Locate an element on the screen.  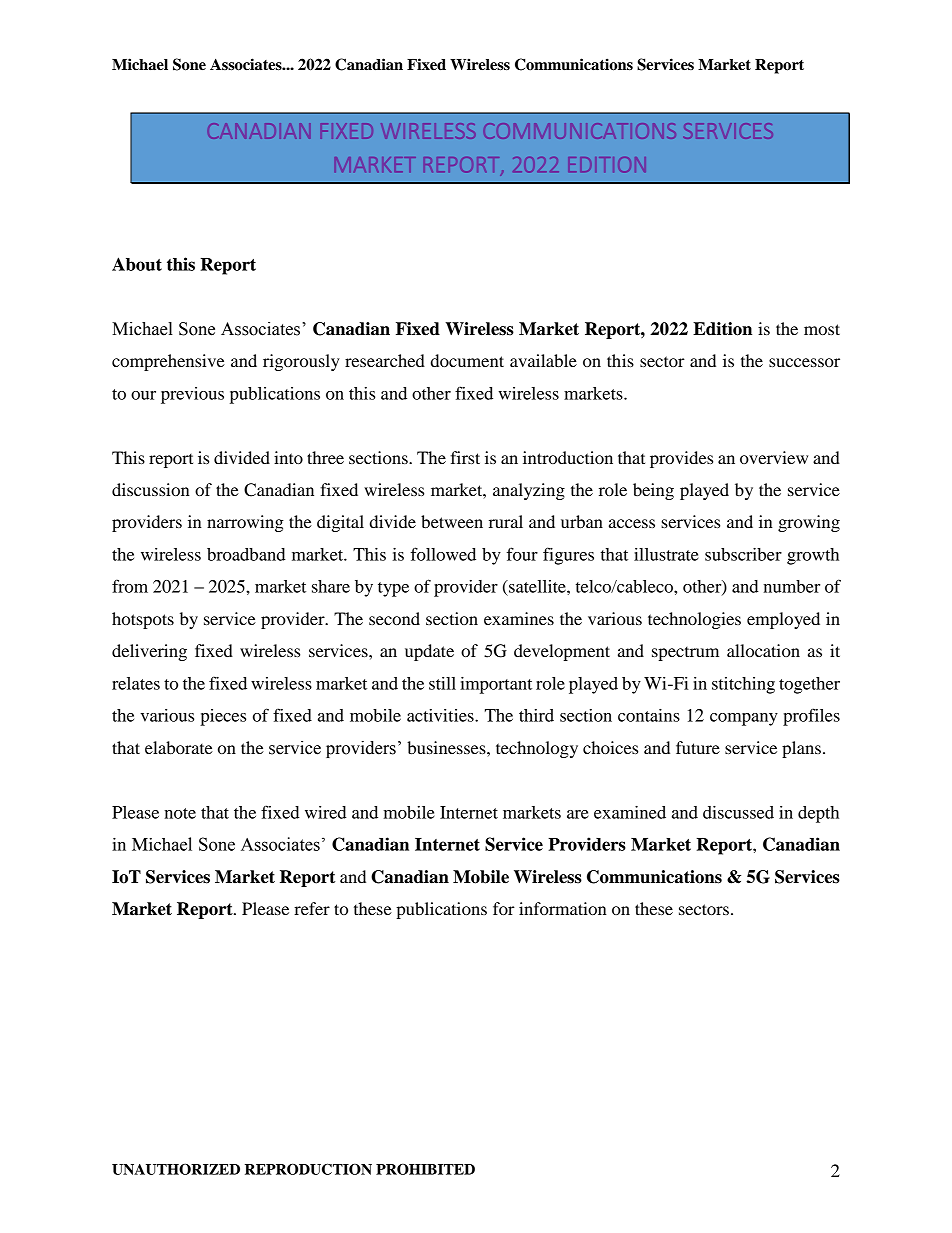
About is located at coordinates (137, 264).
